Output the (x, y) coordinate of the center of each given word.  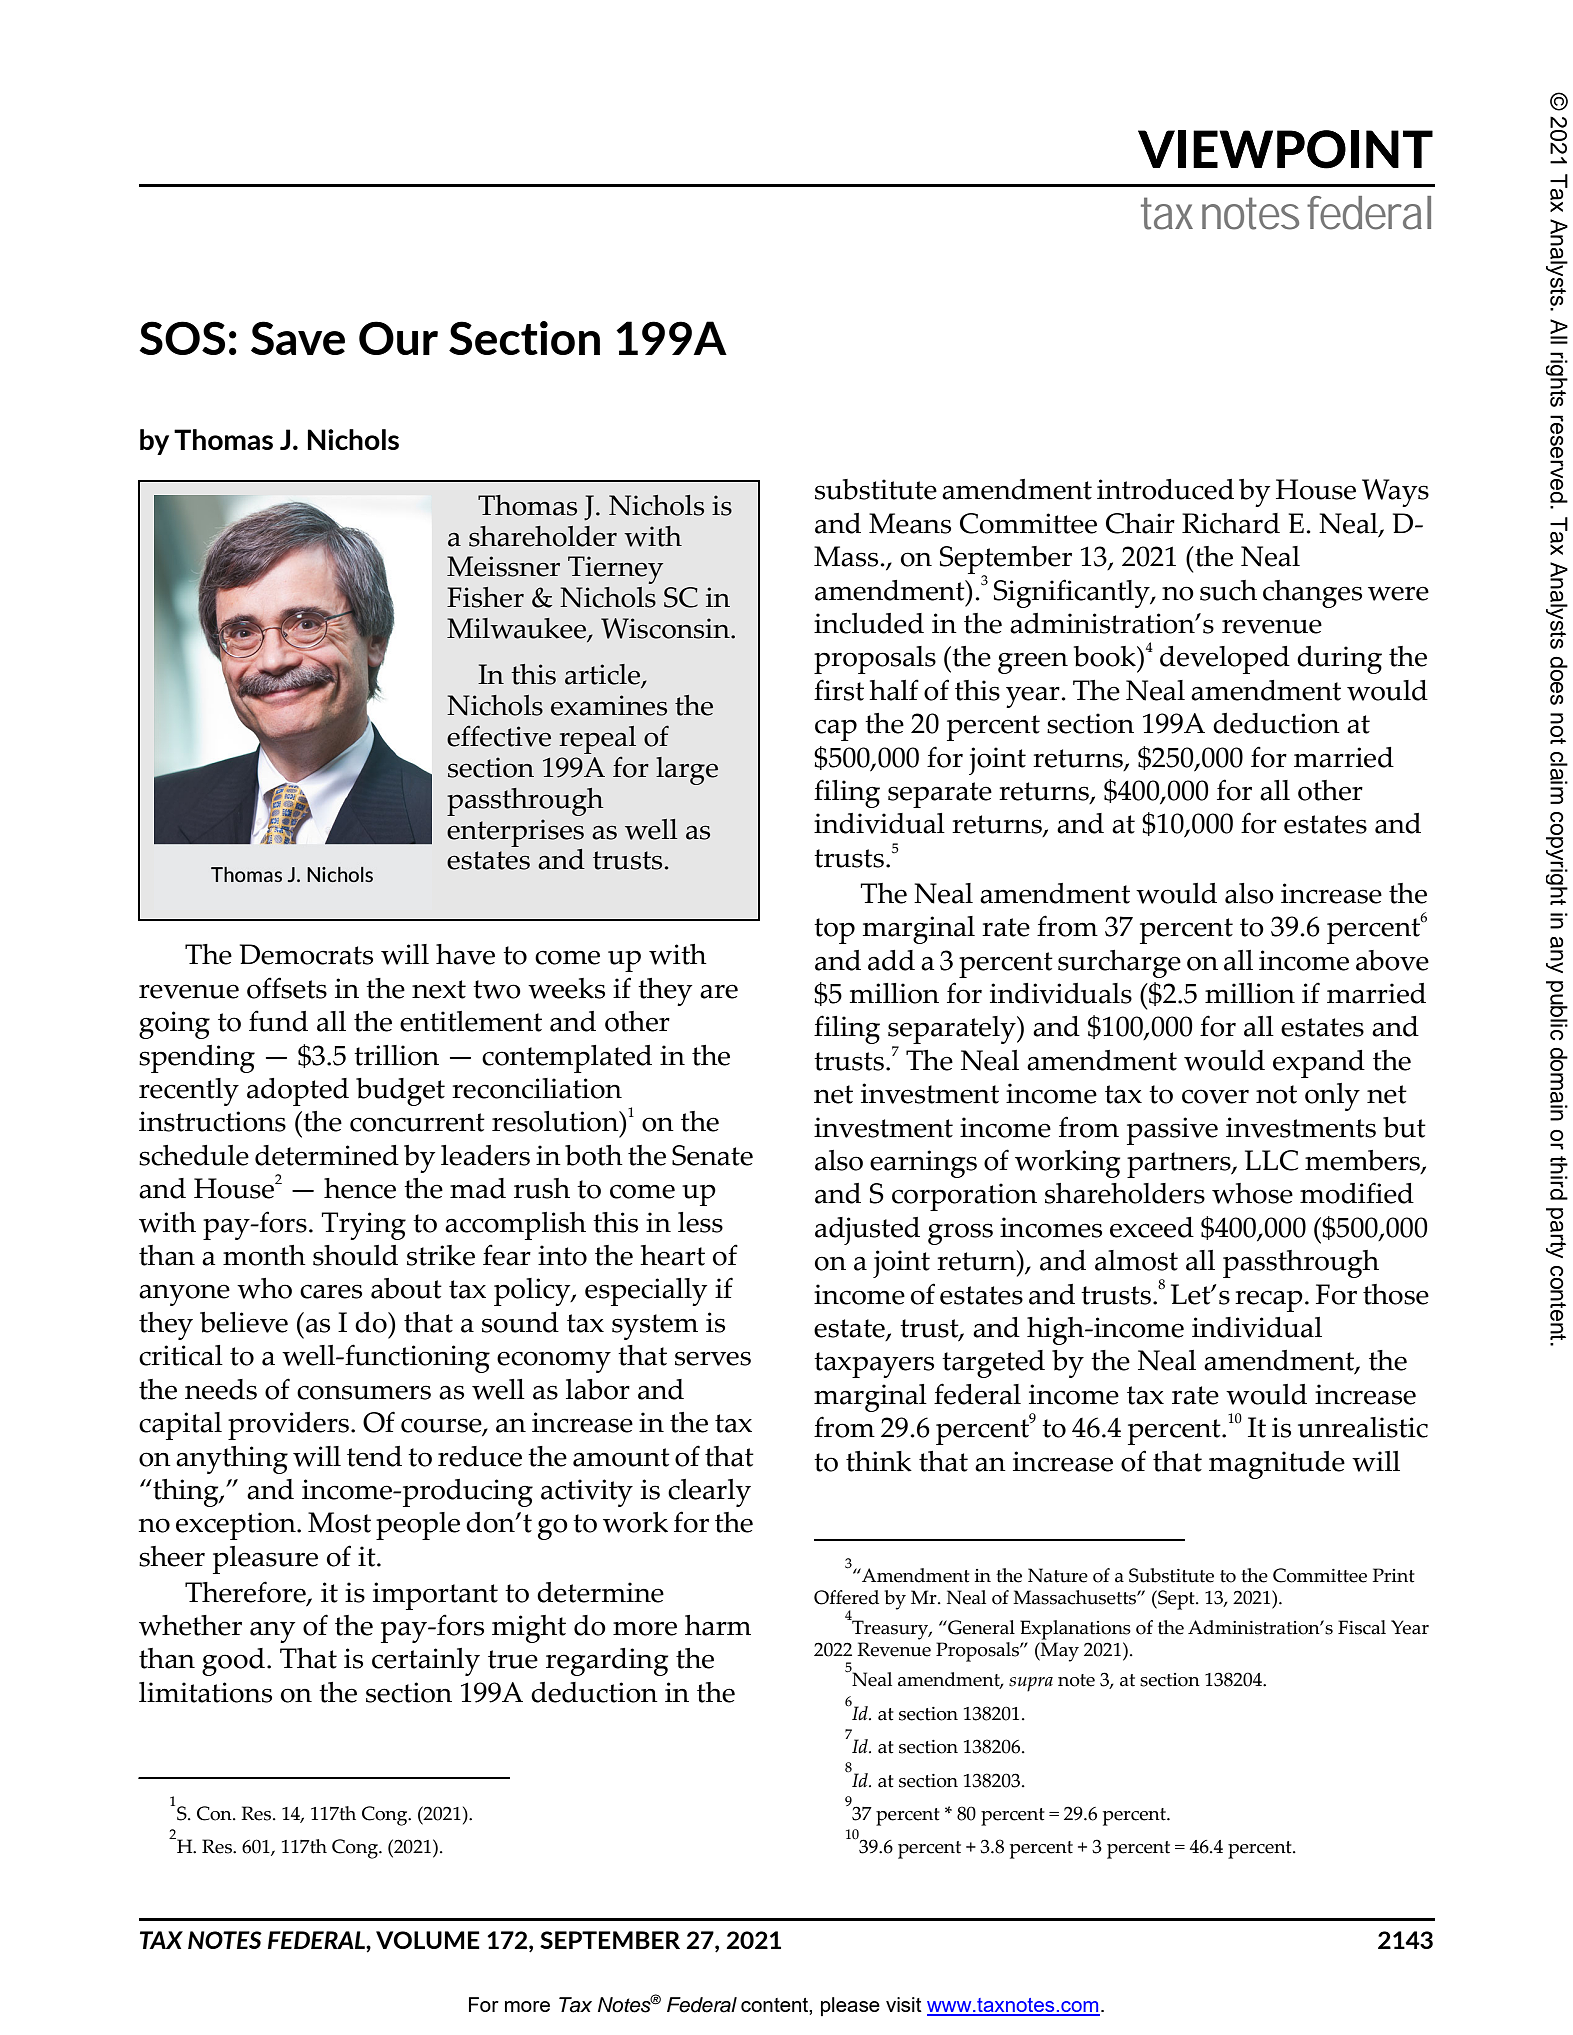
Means (910, 523)
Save (298, 338)
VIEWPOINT (1285, 149)
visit (904, 2004)
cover (1215, 1096)
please (850, 2006)
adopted (298, 1092)
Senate (712, 1155)
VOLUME (428, 1940)
